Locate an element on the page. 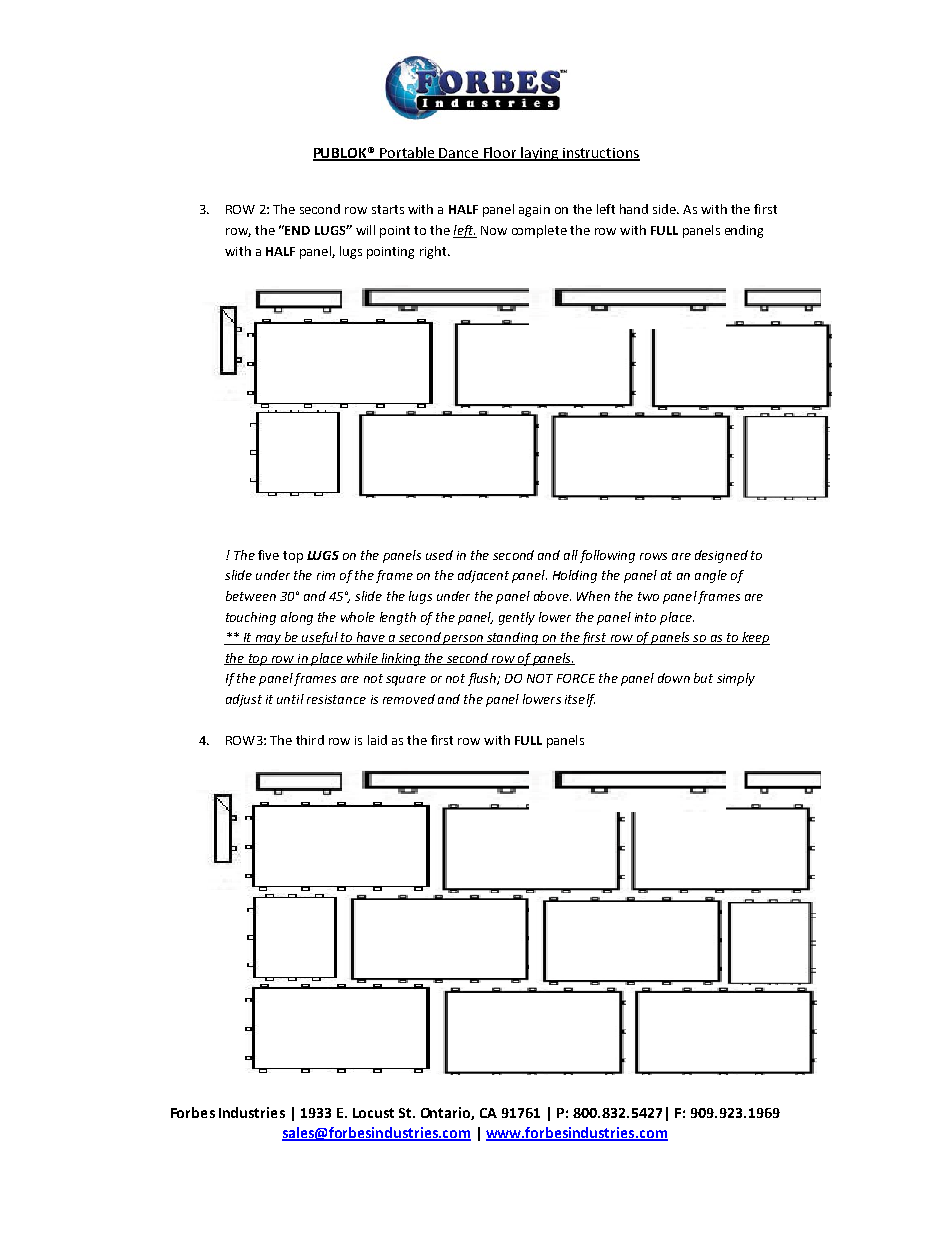 This page has height=1233, width=952. standing is located at coordinates (513, 638).
